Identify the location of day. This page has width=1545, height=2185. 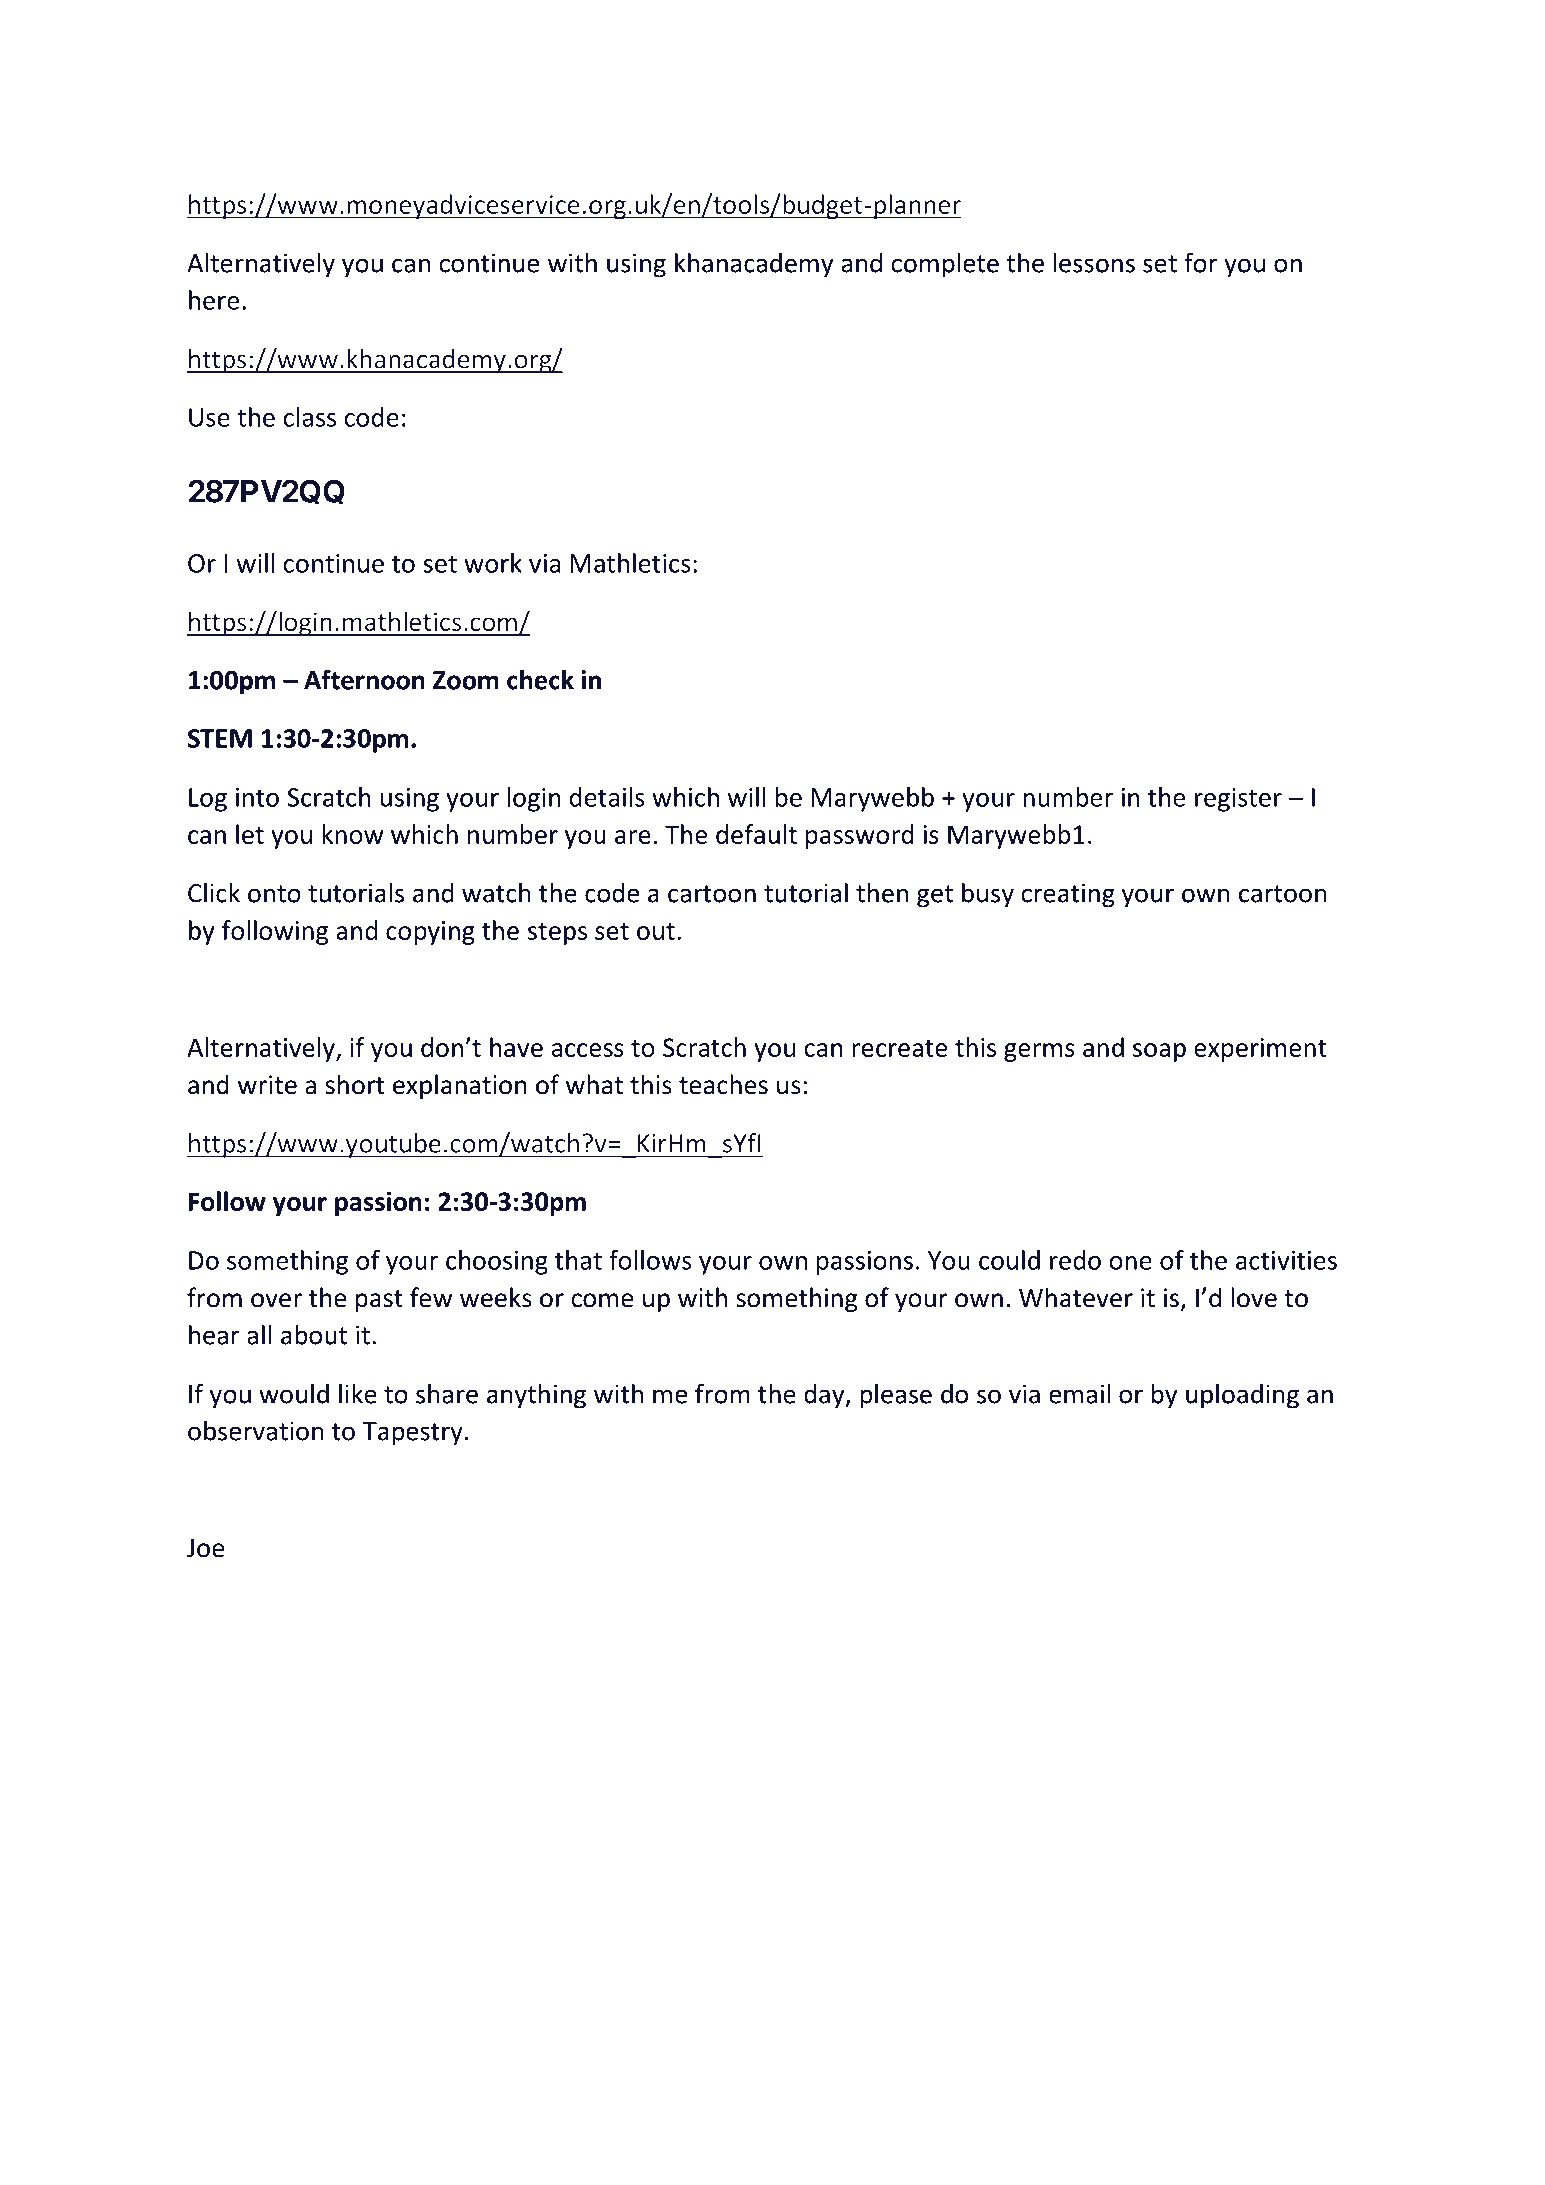
(825, 1396).
